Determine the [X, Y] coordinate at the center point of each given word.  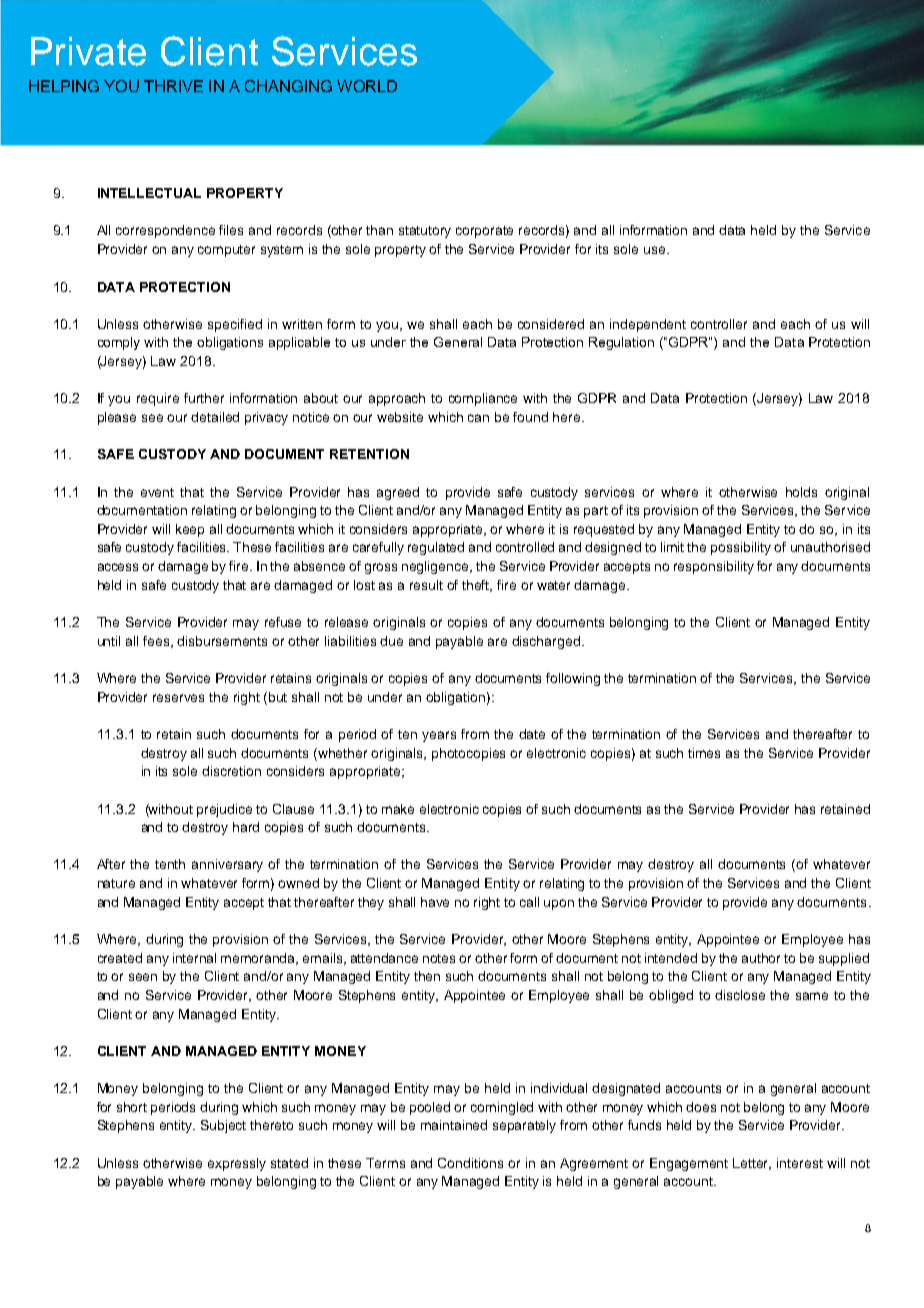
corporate [484, 232]
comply [119, 343]
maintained [454, 1125]
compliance [483, 399]
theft [477, 586]
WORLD [367, 86]
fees [157, 642]
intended [671, 958]
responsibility [714, 567]
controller [719, 324]
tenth [170, 864]
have [435, 902]
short [132, 1107]
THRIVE [173, 86]
